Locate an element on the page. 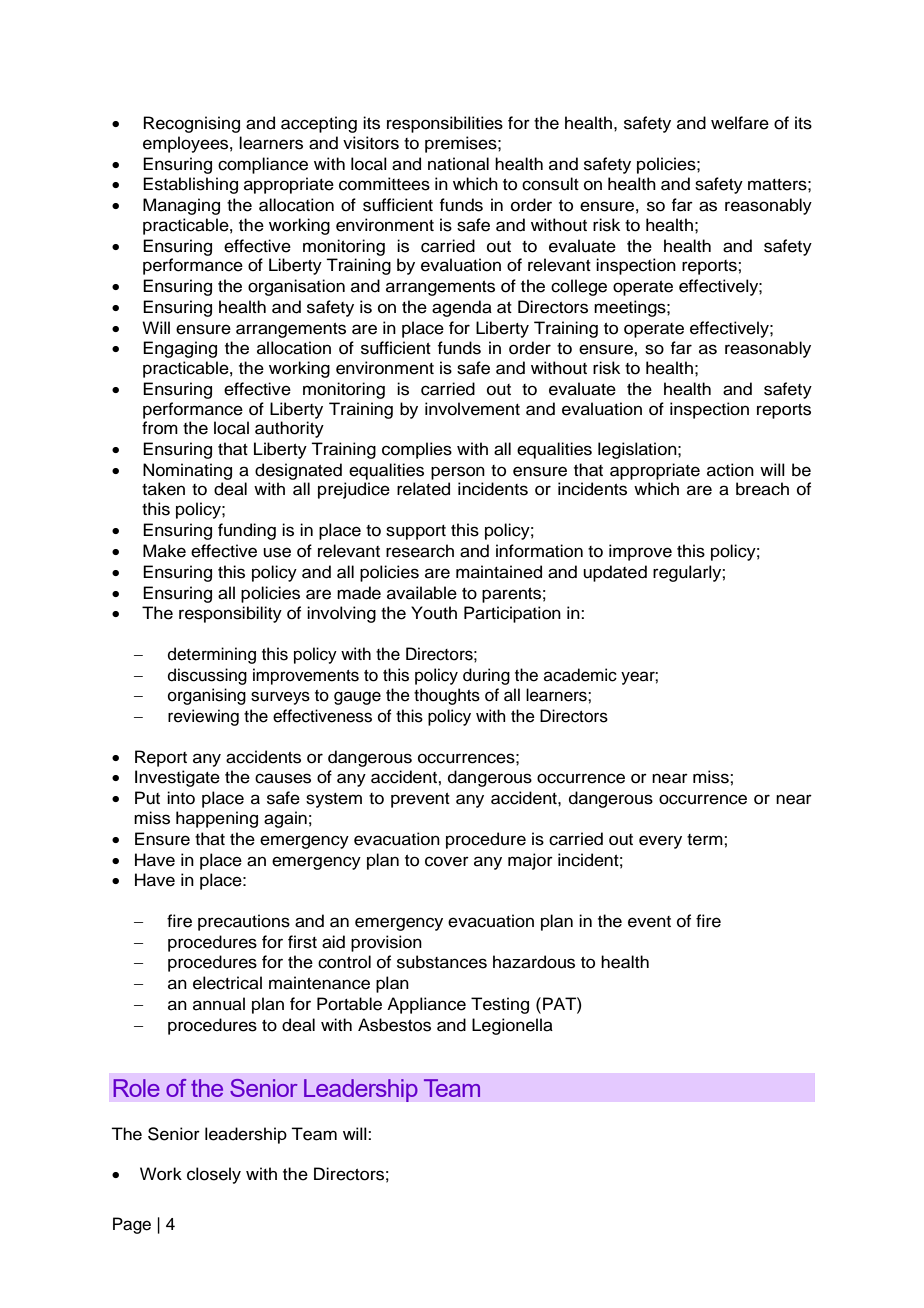  welfare is located at coordinates (740, 123).
